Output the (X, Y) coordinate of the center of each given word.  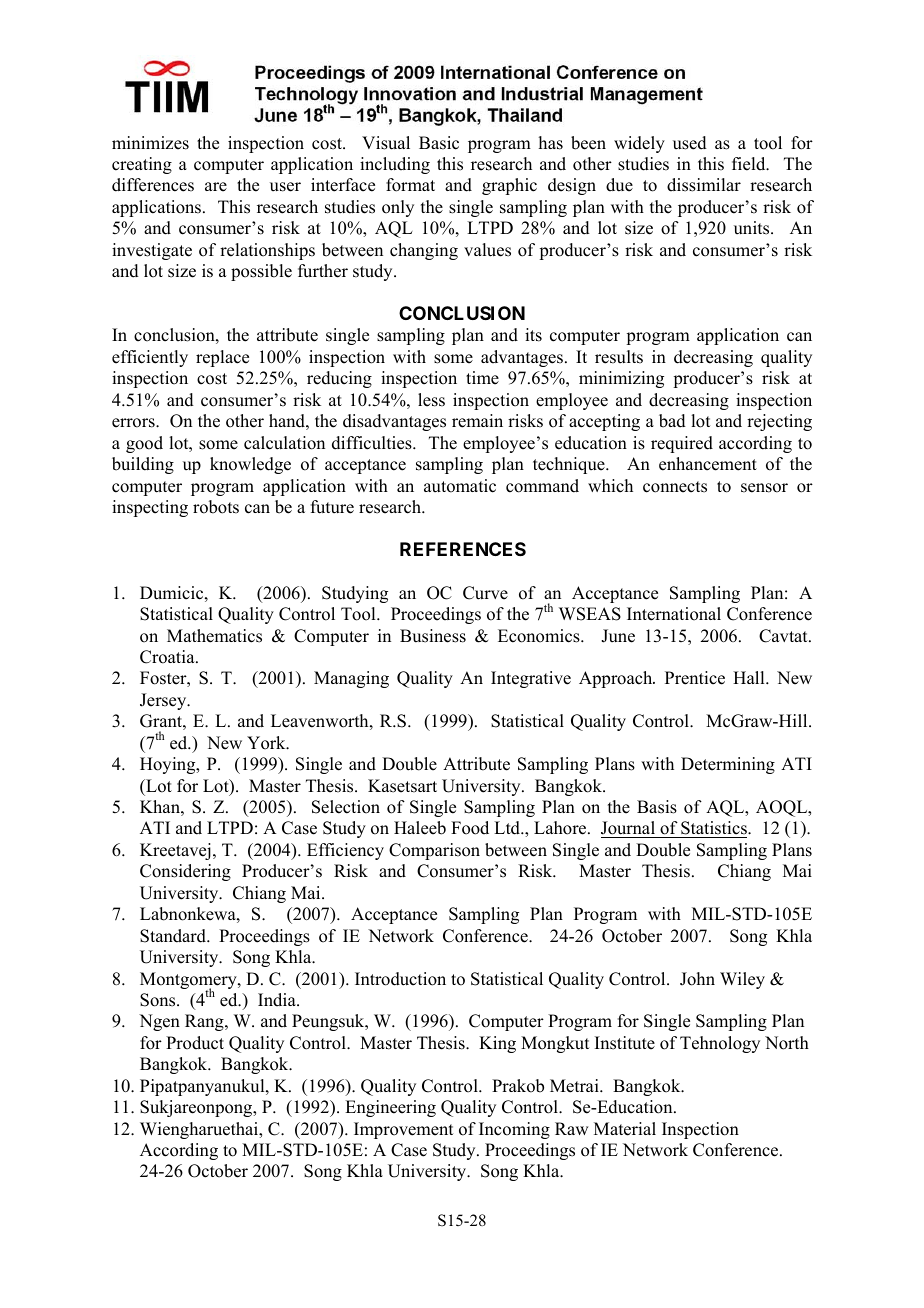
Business (433, 636)
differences (153, 185)
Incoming (514, 1130)
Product (195, 1043)
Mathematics (214, 636)
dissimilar (704, 185)
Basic (439, 143)
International (674, 614)
